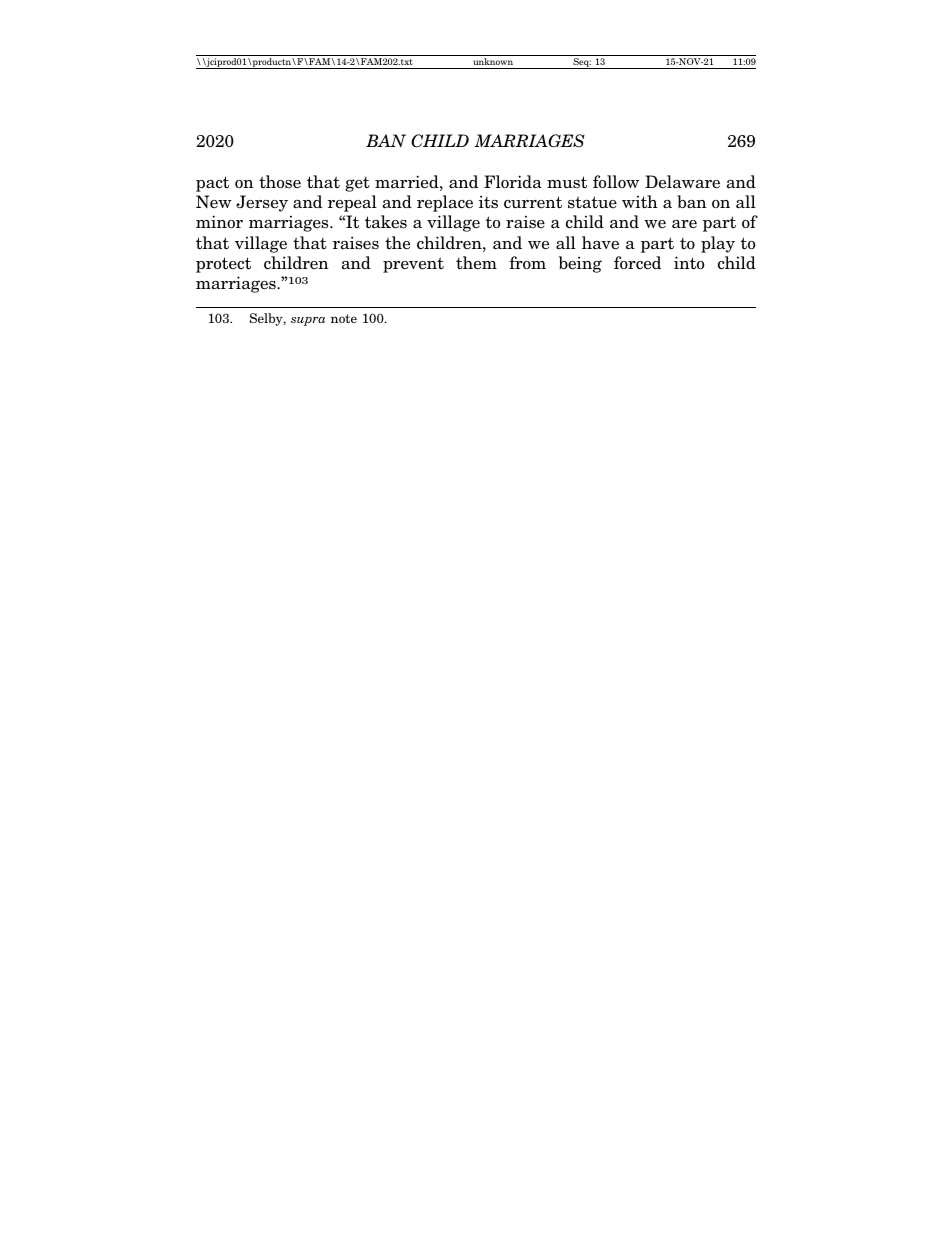  What do you see at coordinates (280, 182) in the screenshot?
I see `those` at bounding box center [280, 182].
